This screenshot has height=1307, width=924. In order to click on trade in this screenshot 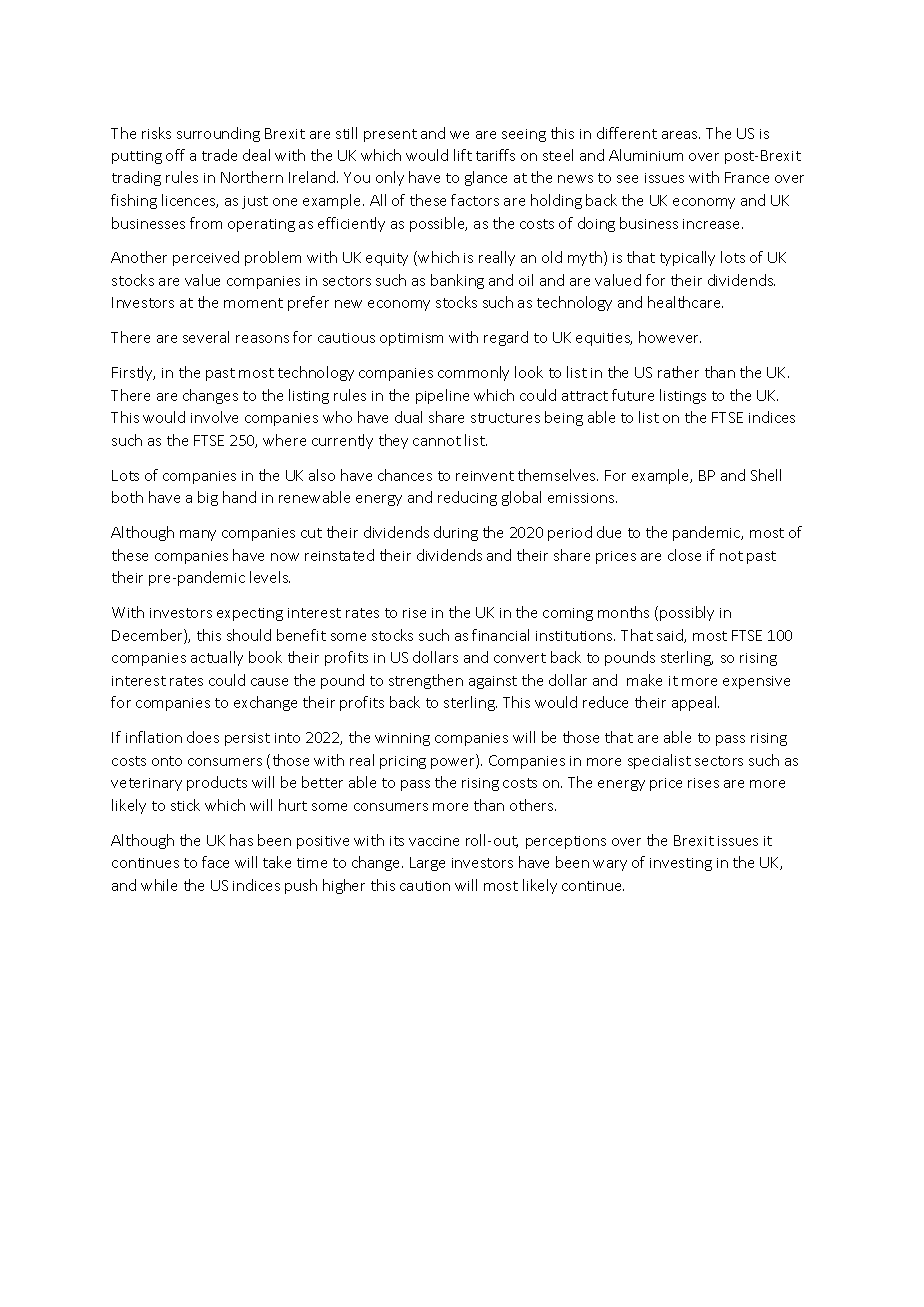, I will do `click(219, 155)`.
